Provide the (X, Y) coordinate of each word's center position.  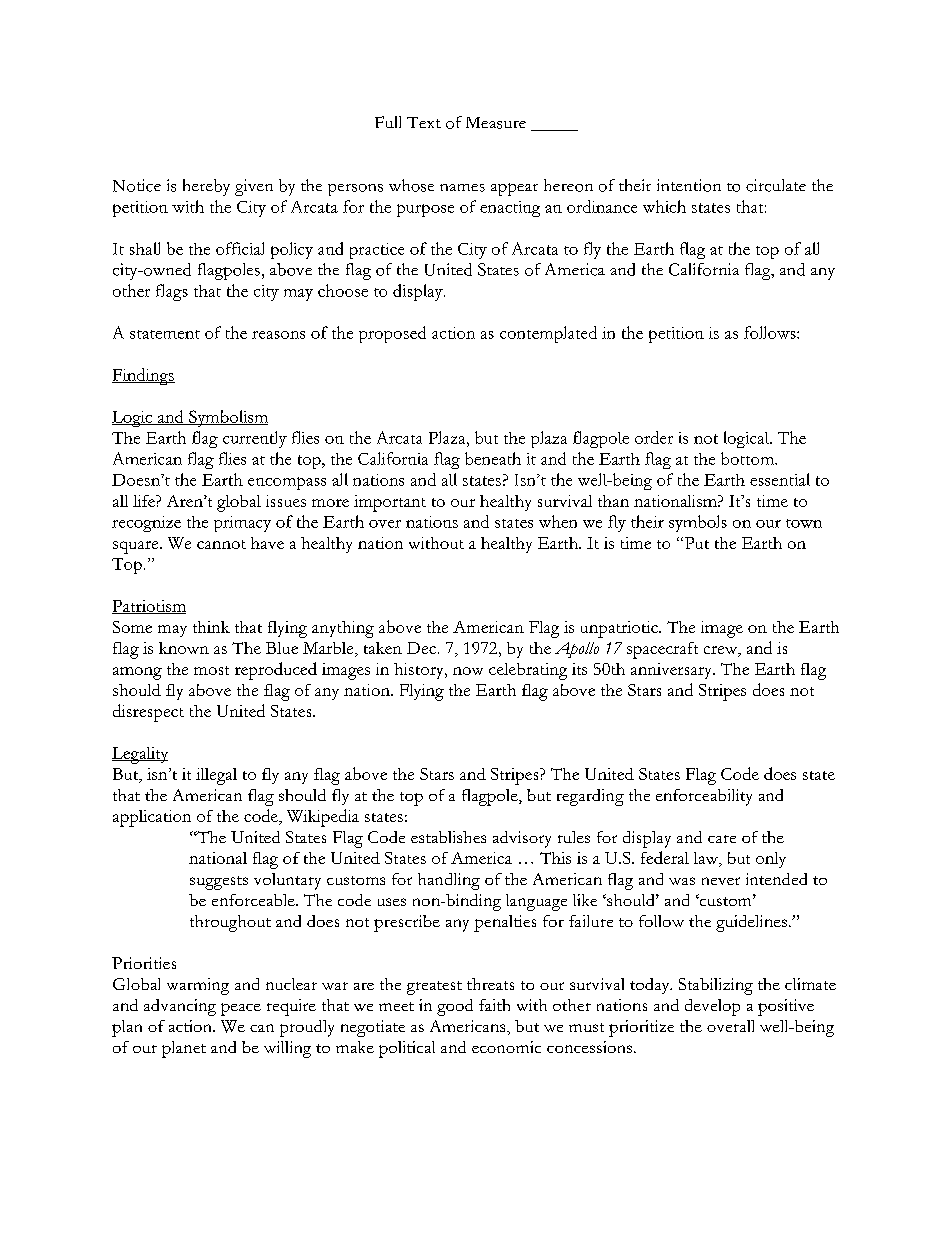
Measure (496, 123)
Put (695, 543)
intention (689, 185)
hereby (206, 187)
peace (241, 1009)
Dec (423, 648)
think (211, 627)
